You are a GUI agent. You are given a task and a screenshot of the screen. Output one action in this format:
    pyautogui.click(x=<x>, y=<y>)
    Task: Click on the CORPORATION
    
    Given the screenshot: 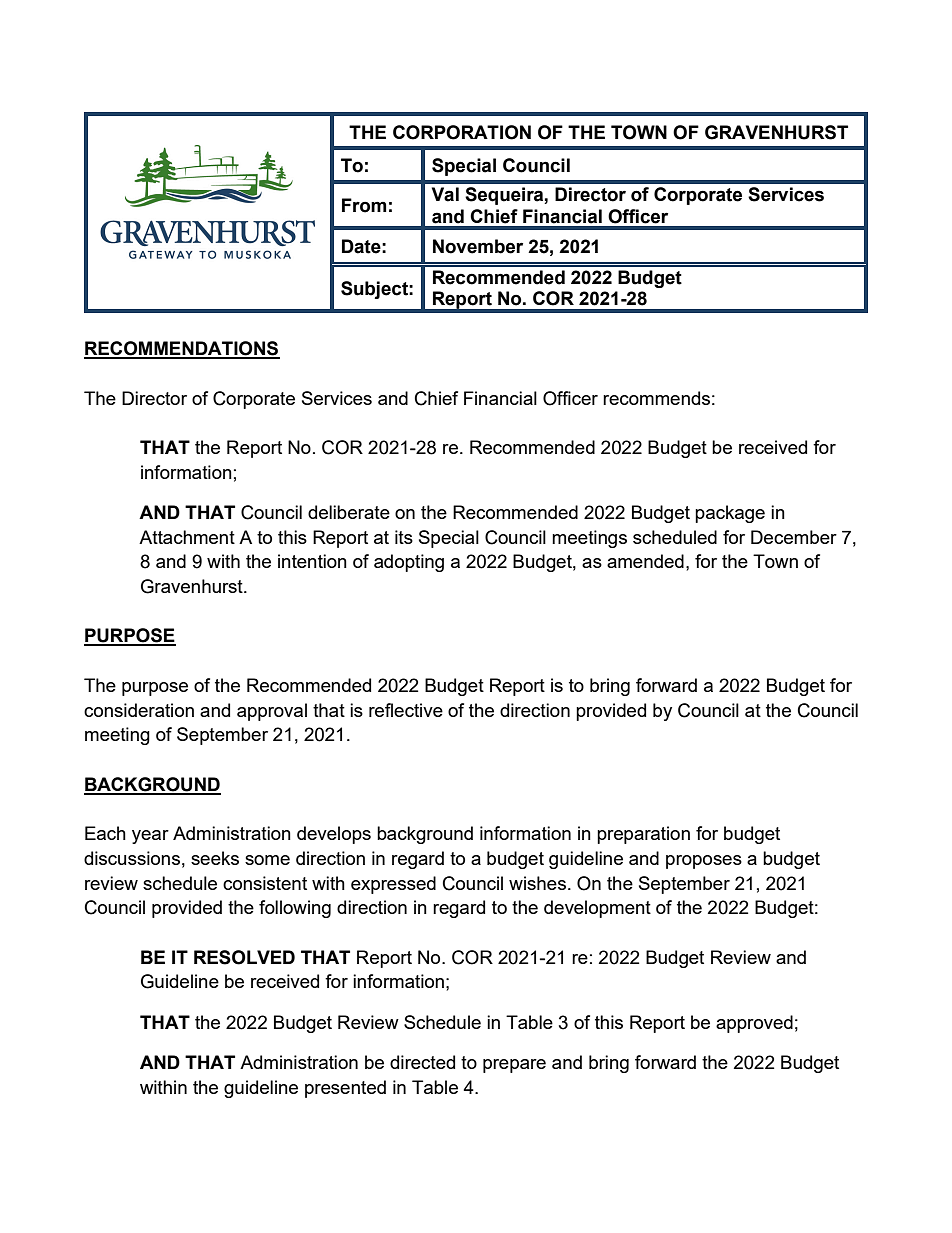 What is the action you would take?
    pyautogui.click(x=462, y=132)
